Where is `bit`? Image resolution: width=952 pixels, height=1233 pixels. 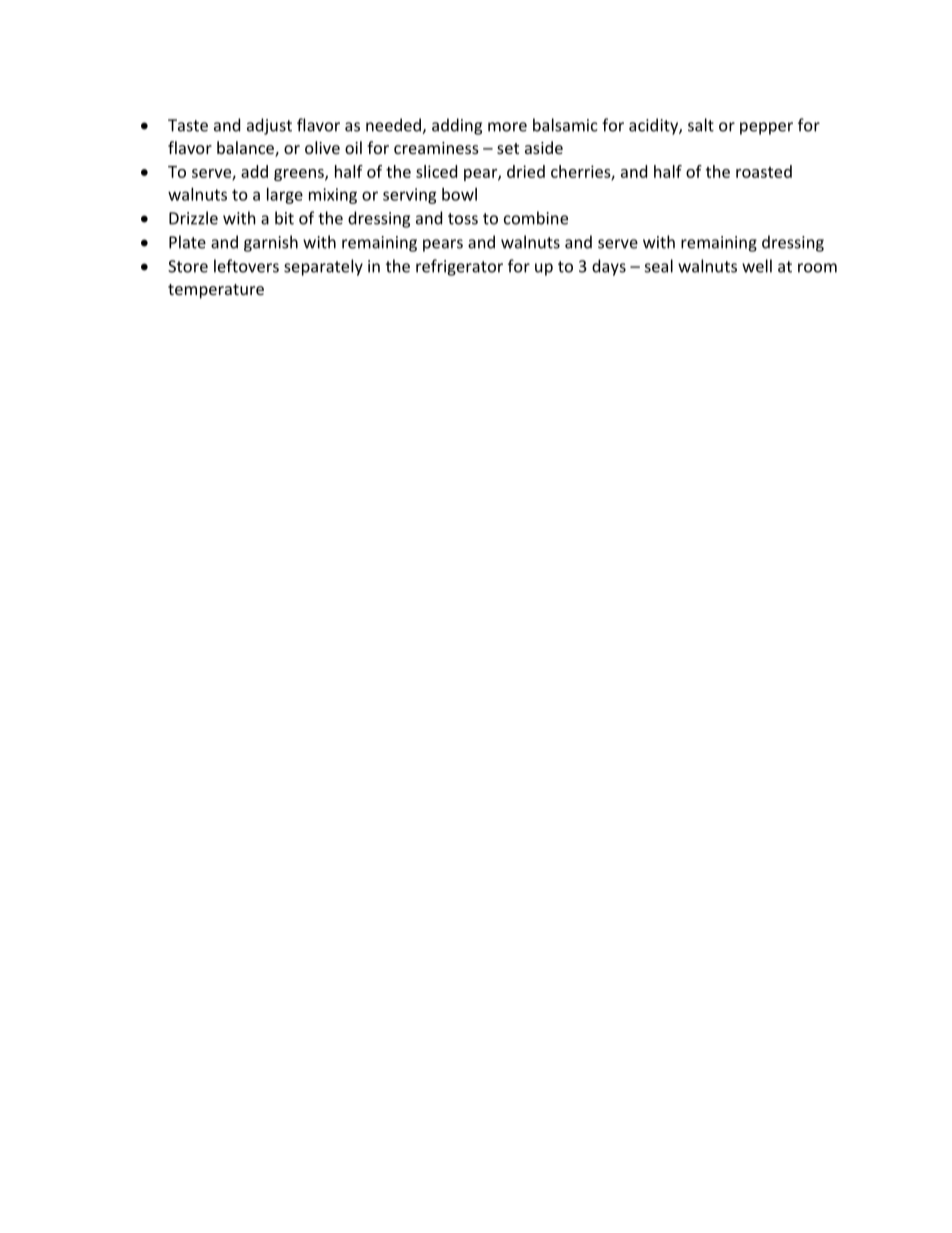 bit is located at coordinates (284, 218).
